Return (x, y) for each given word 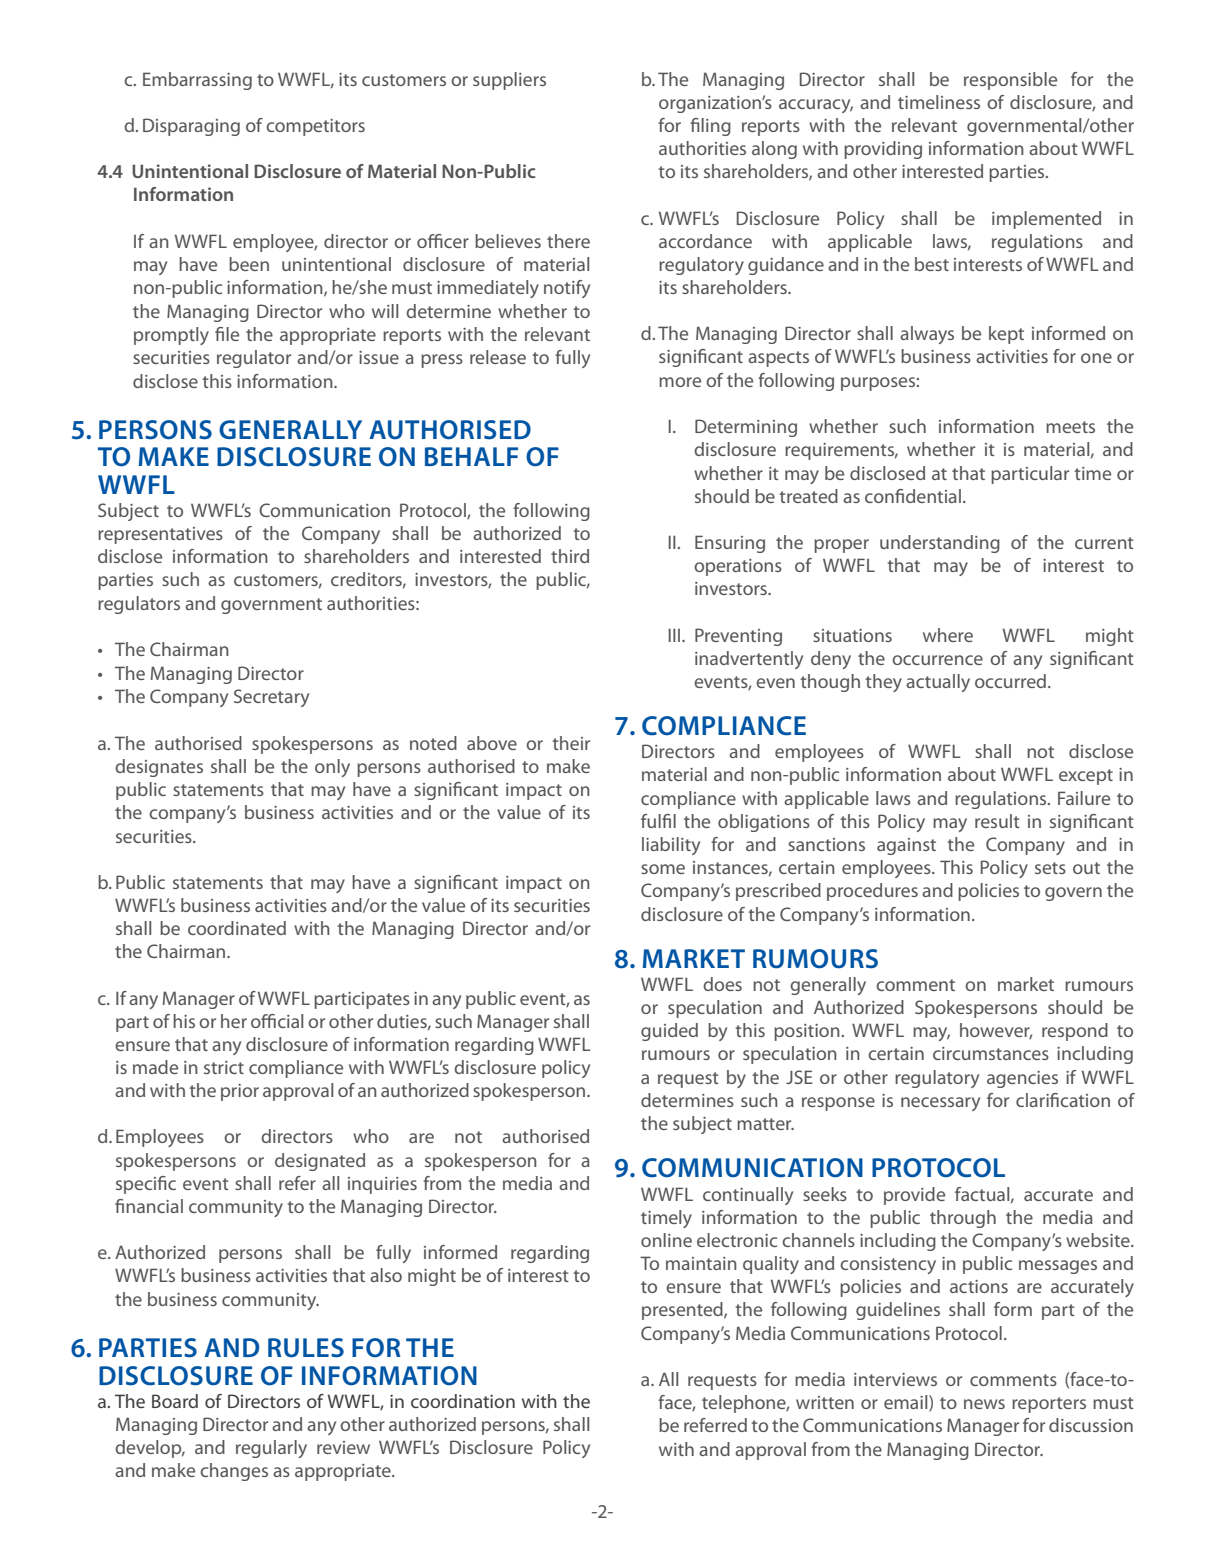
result (997, 821)
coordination (463, 1401)
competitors (315, 127)
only (332, 768)
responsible (1010, 81)
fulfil (658, 821)
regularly (271, 1449)
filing (710, 127)
